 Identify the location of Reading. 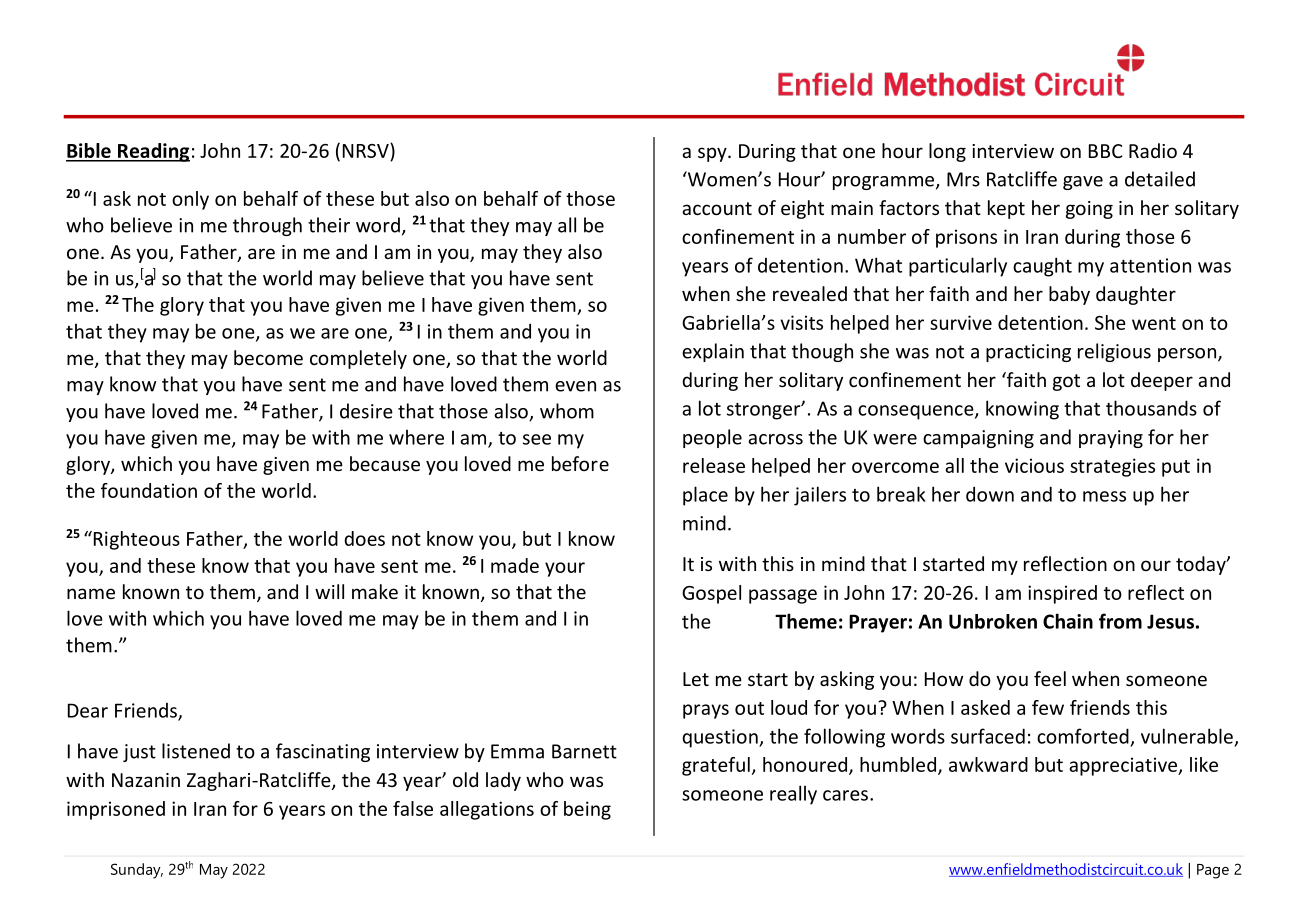
(153, 152).
